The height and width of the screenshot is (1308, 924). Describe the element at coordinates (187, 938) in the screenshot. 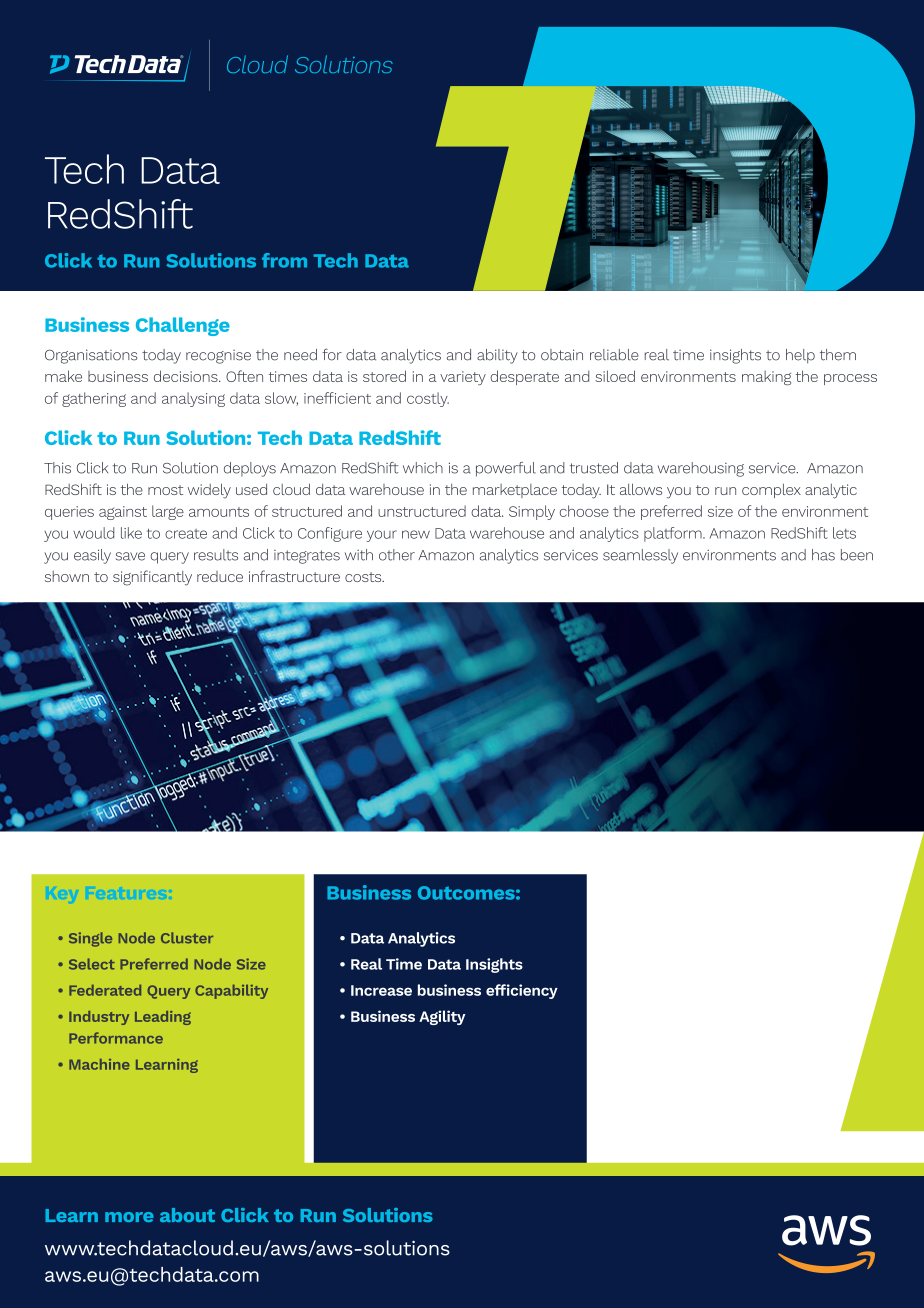

I see `Cluster` at that location.
